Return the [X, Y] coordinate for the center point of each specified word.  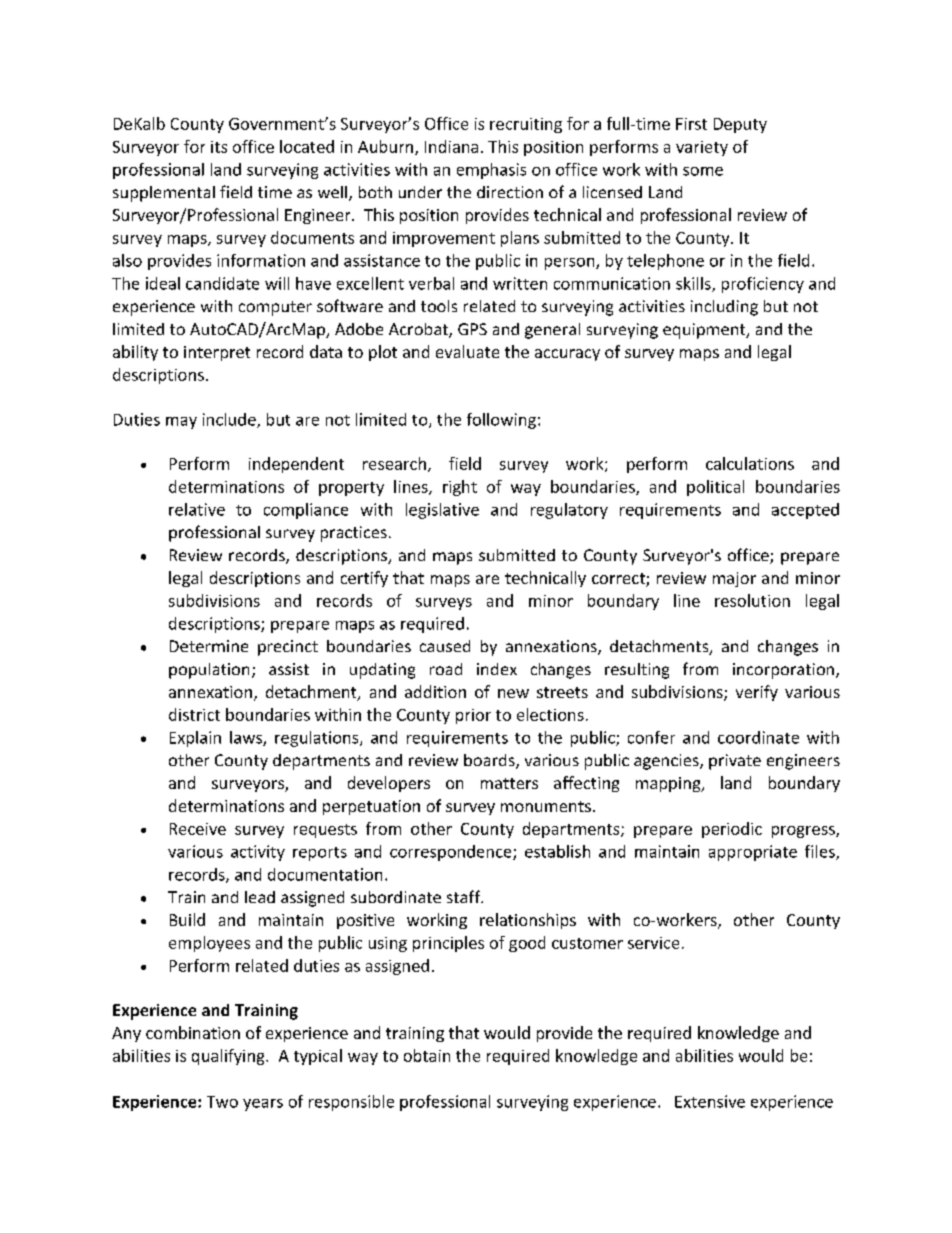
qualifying [229, 1057]
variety [702, 148]
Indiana [451, 146]
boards [490, 761]
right [460, 488]
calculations [750, 463]
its [219, 147]
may [181, 423]
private [735, 762]
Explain [195, 739]
